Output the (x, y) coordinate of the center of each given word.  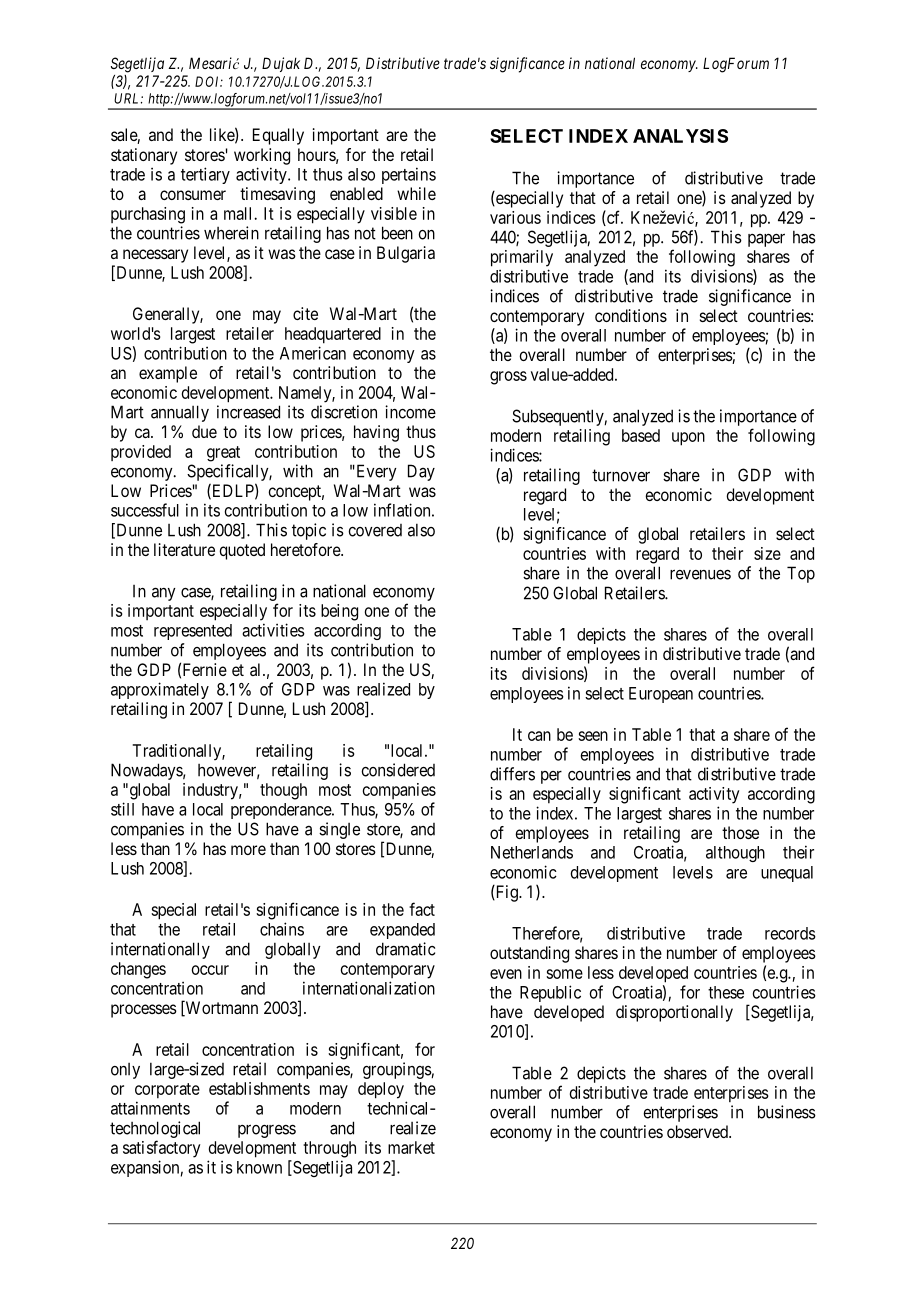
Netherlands (532, 852)
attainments (150, 1108)
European (661, 695)
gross (508, 378)
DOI (209, 81)
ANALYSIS (680, 136)
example (168, 374)
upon (688, 439)
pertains (409, 175)
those (740, 832)
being (339, 612)
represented (193, 632)
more (248, 850)
